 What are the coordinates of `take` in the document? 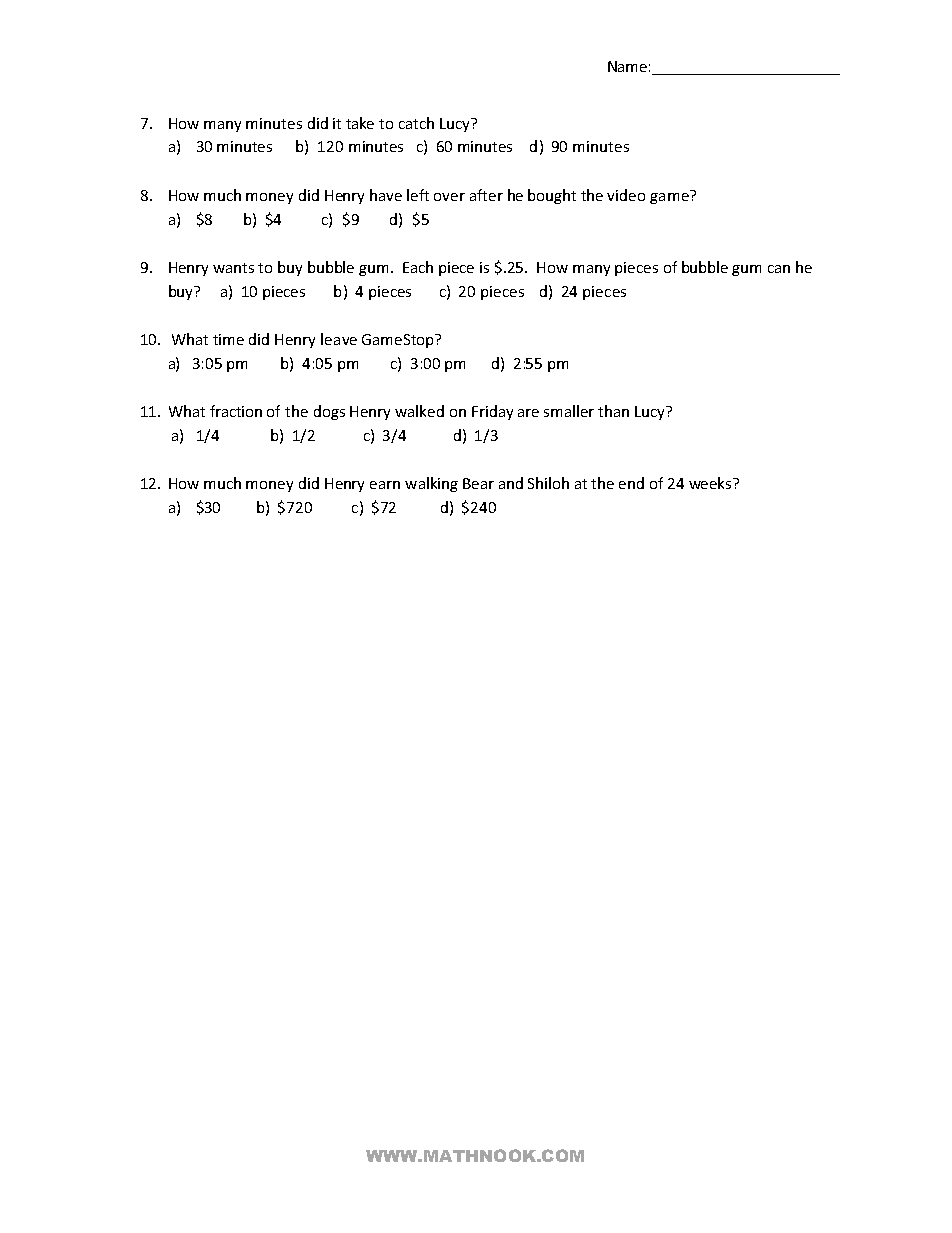 It's located at (360, 123).
